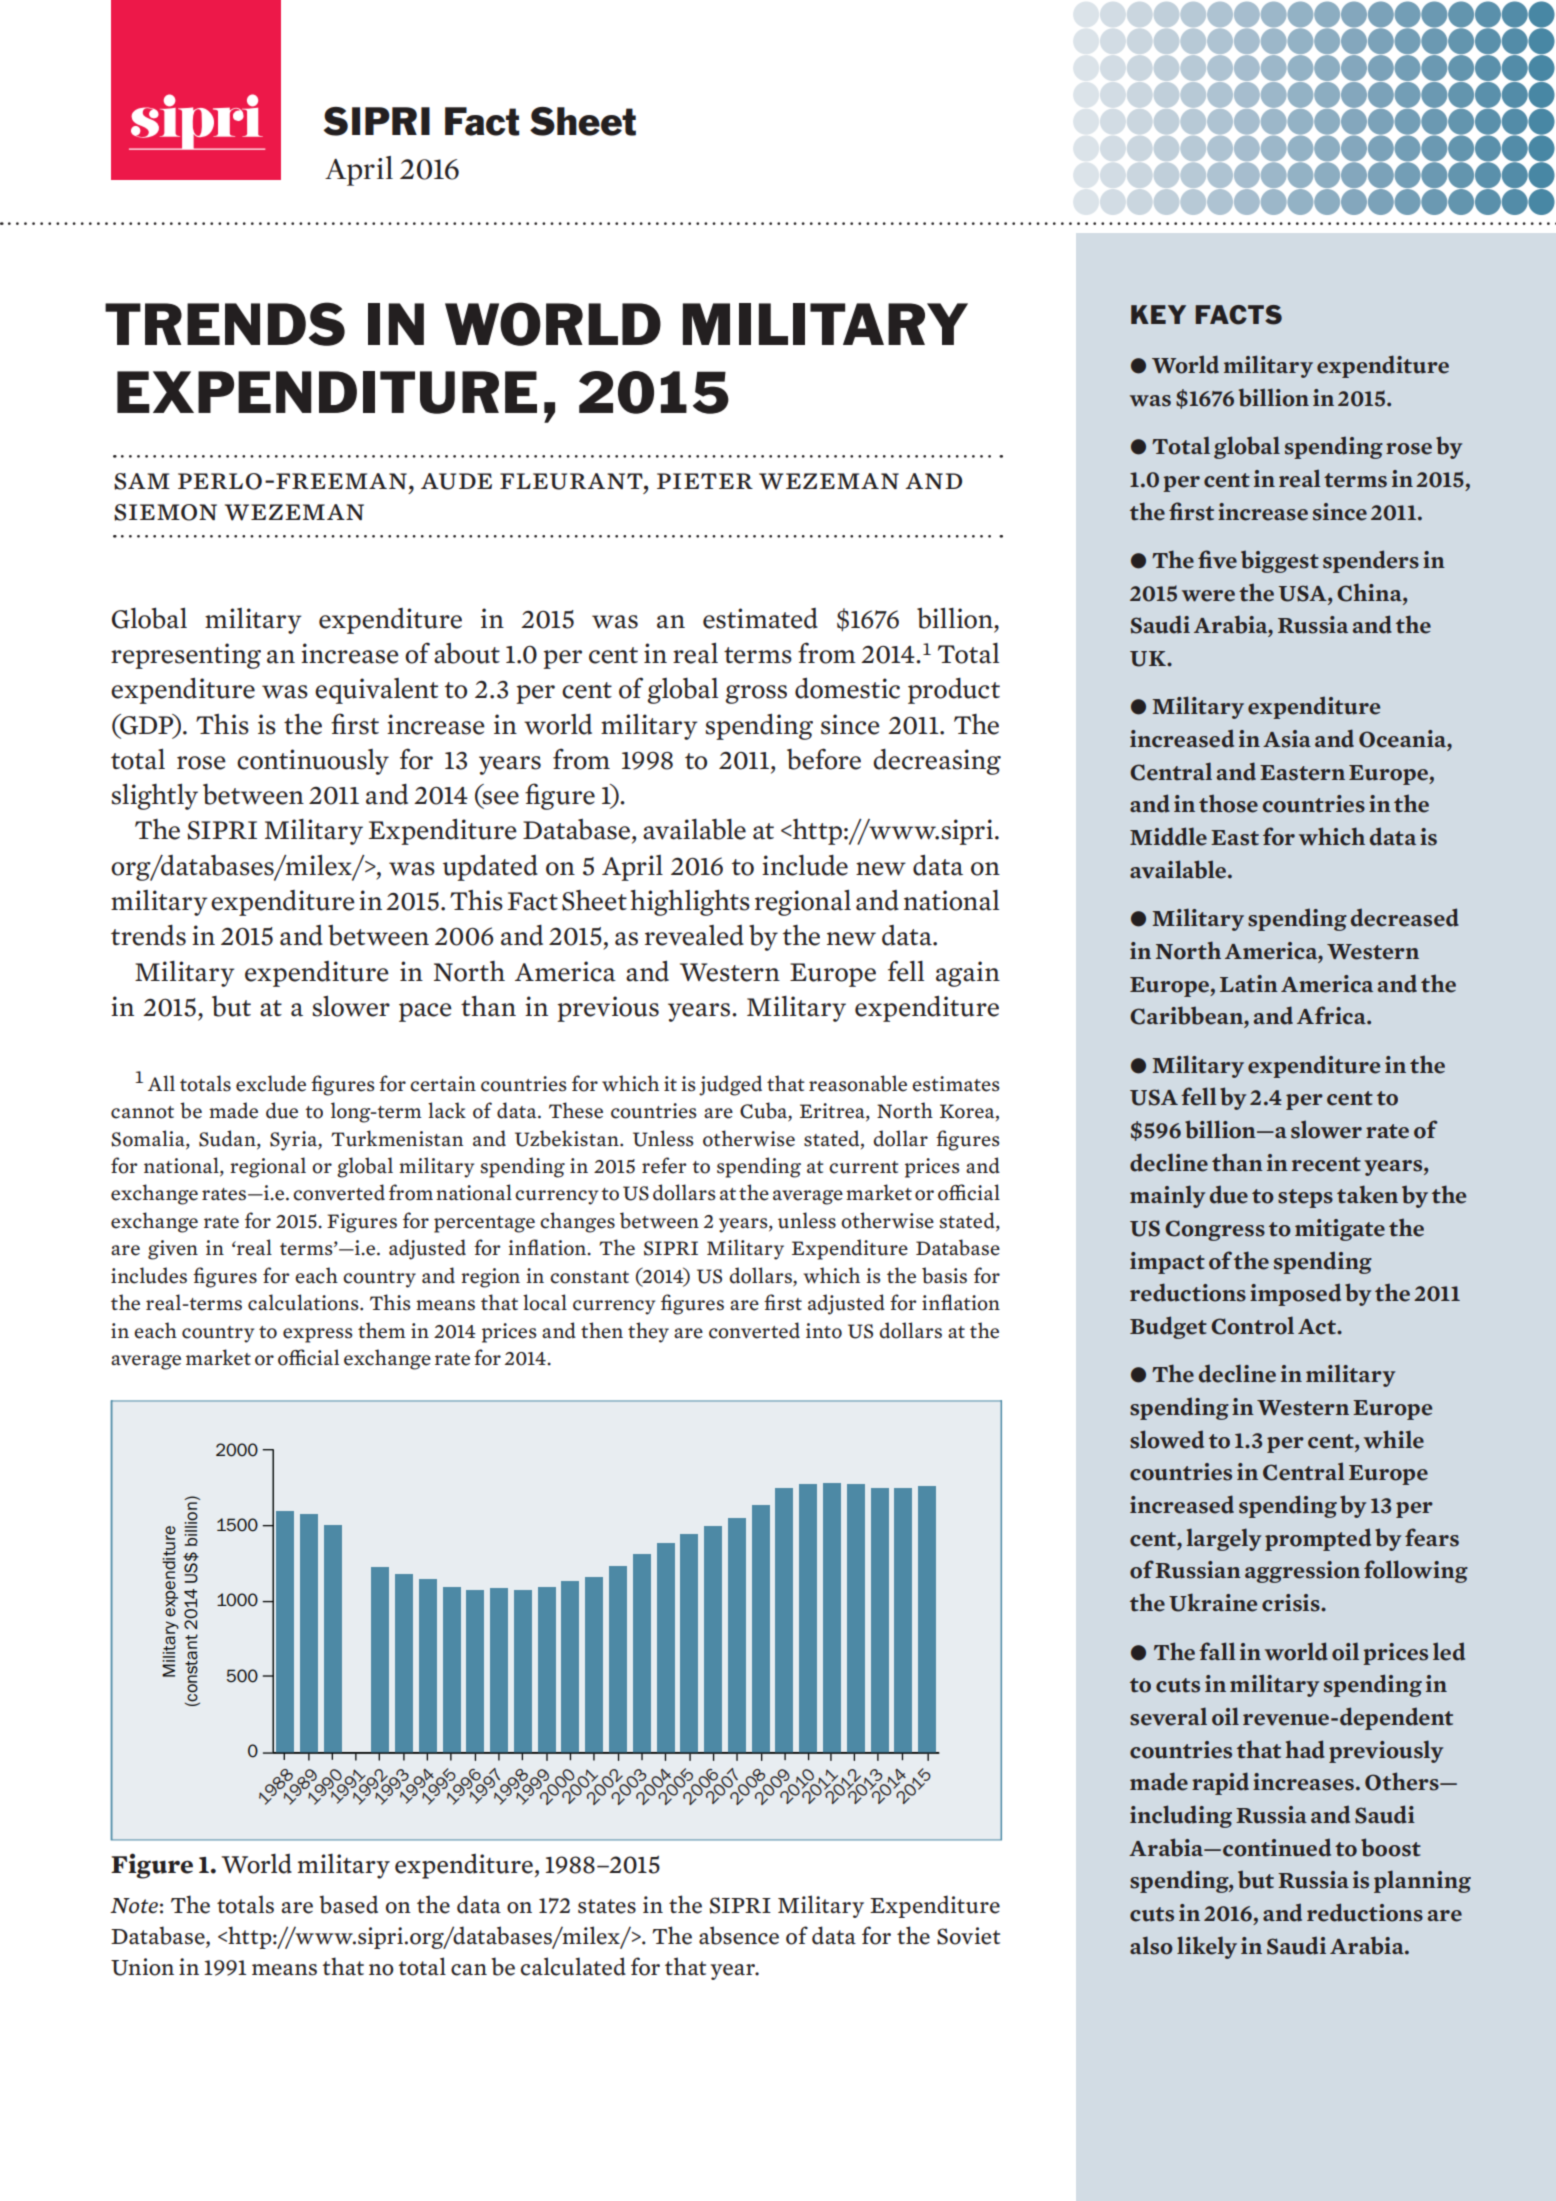 The height and width of the page is (2201, 1556). I want to click on steps, so click(1305, 1198).
